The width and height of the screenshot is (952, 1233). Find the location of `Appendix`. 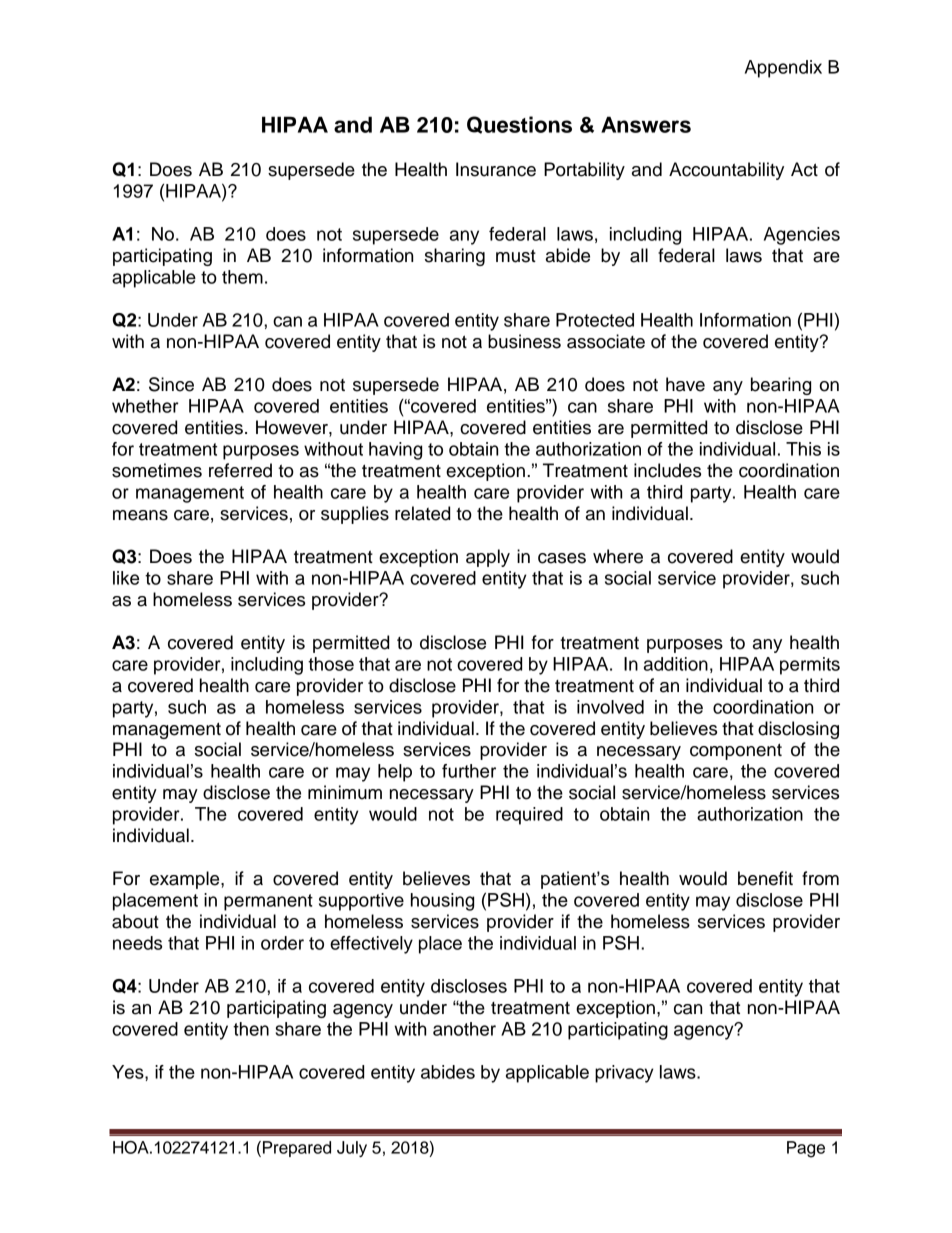

Appendix is located at coordinates (783, 69).
